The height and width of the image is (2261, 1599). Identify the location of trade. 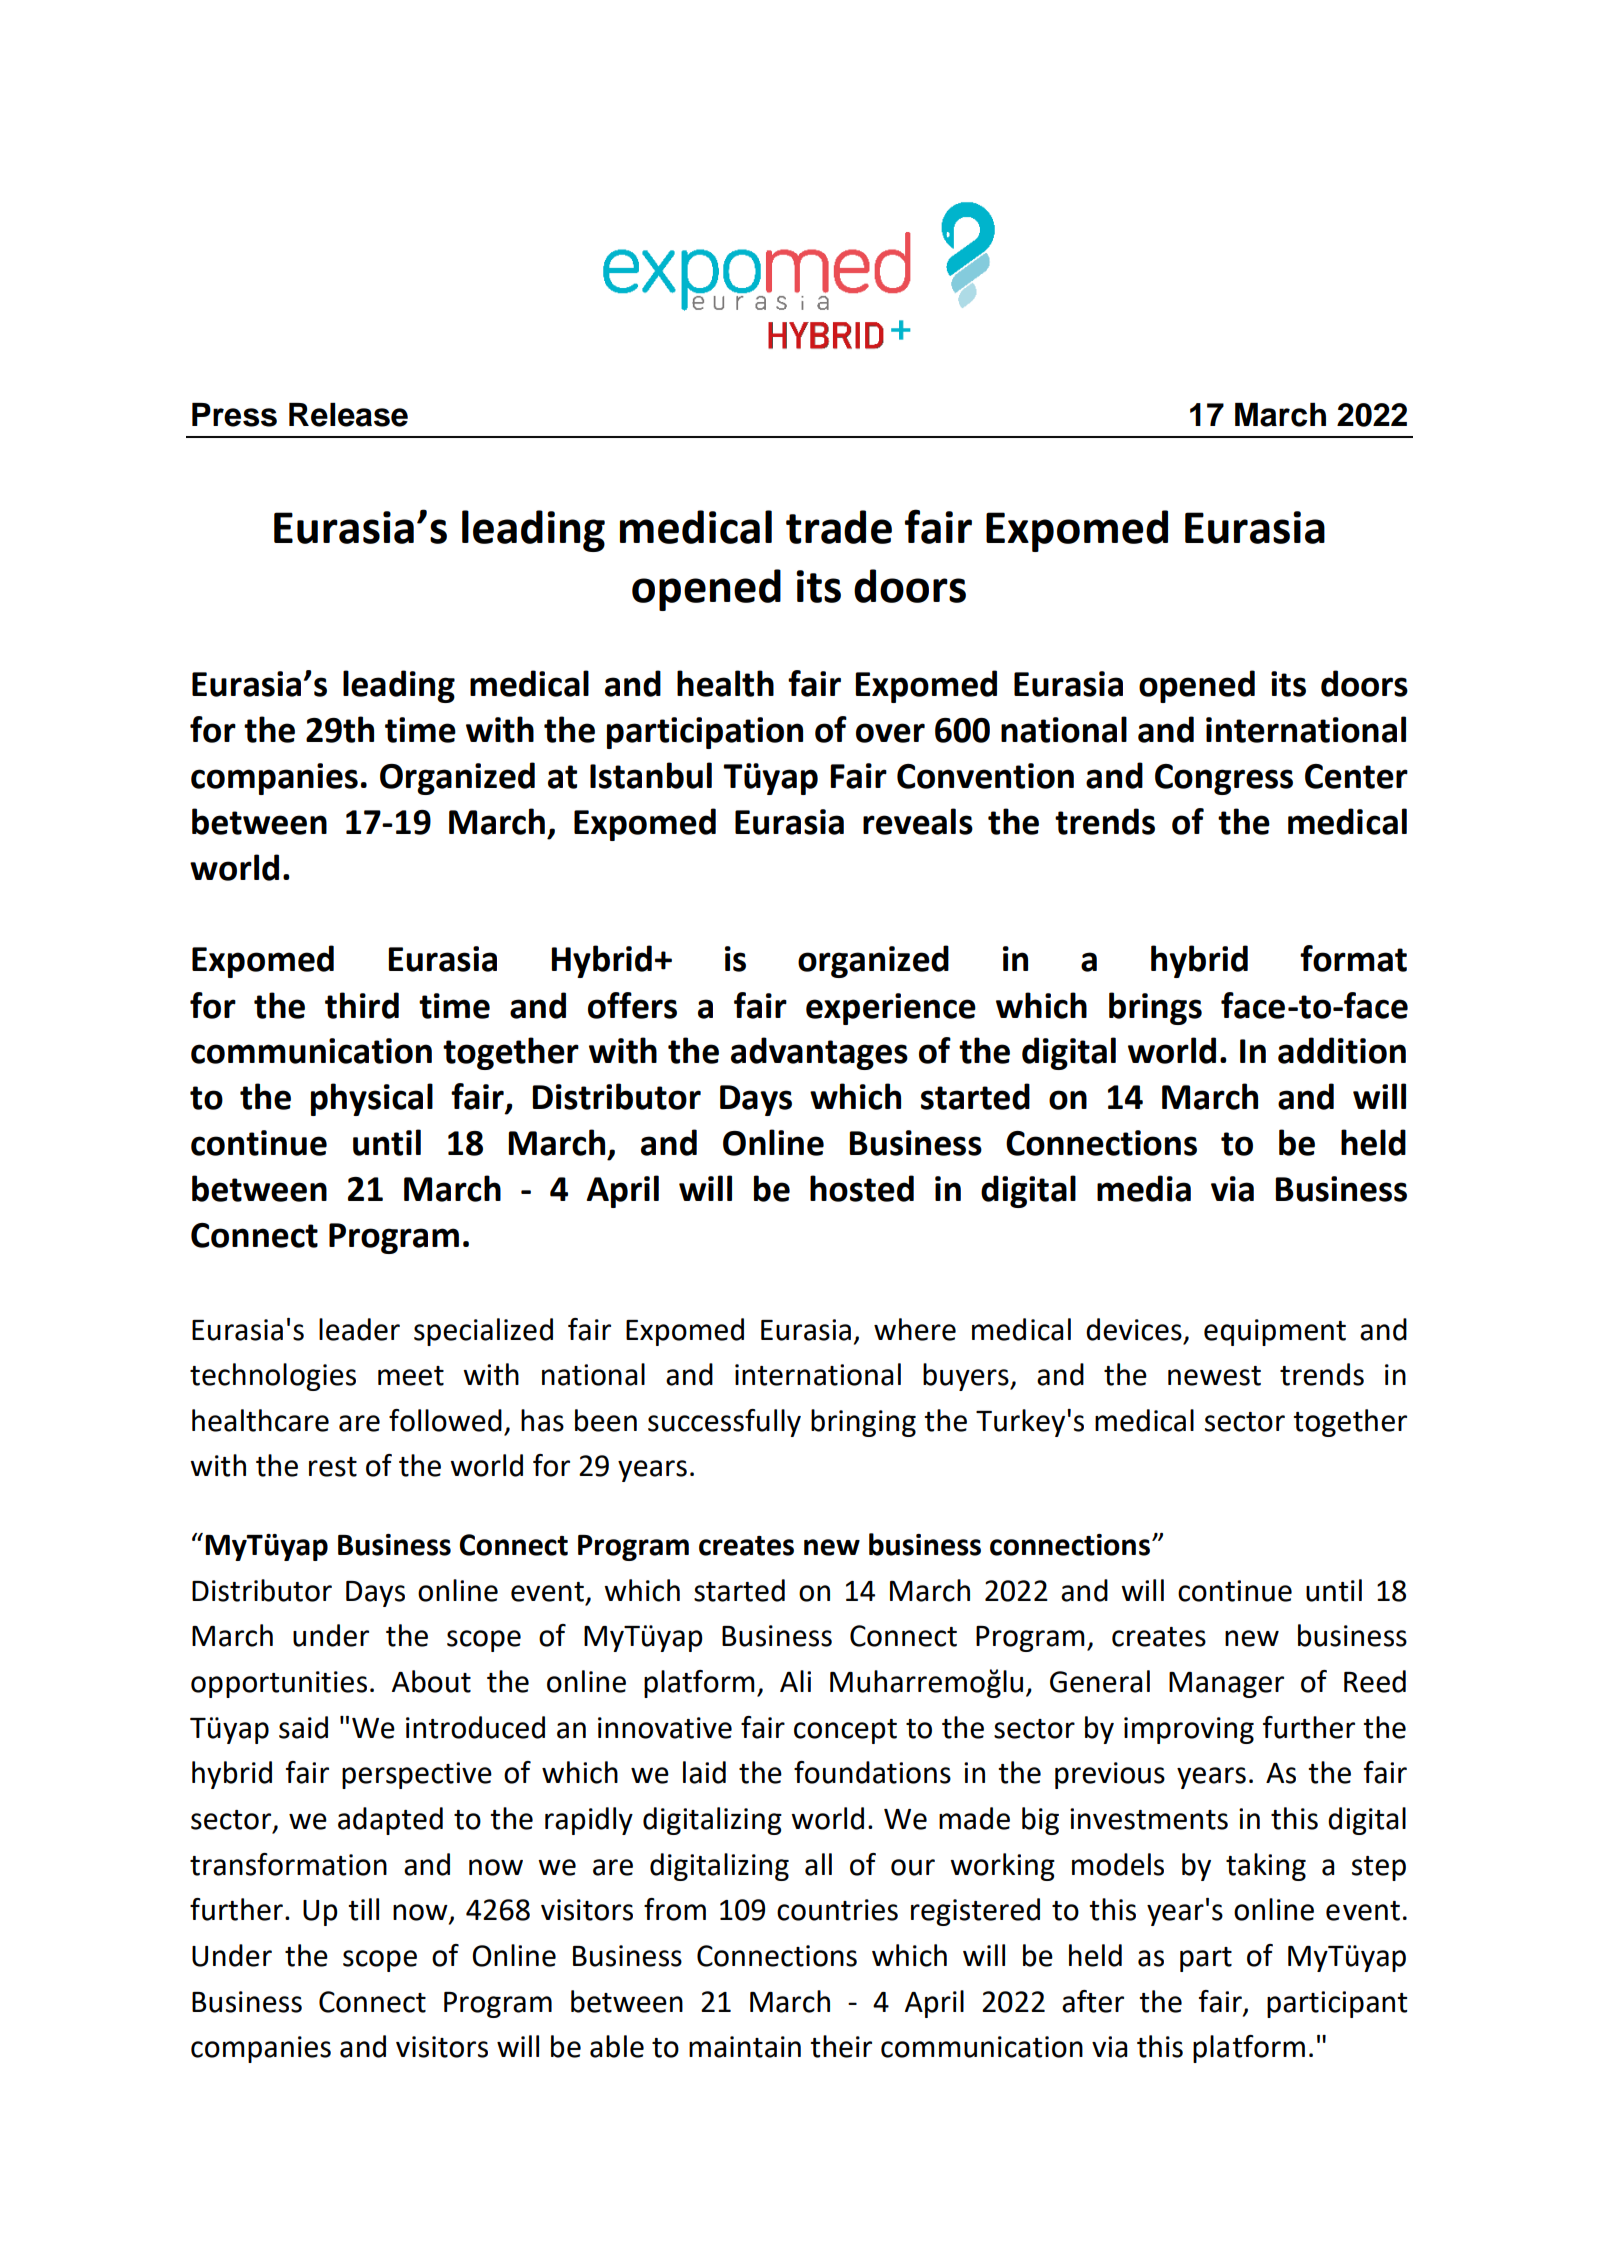
(839, 527).
